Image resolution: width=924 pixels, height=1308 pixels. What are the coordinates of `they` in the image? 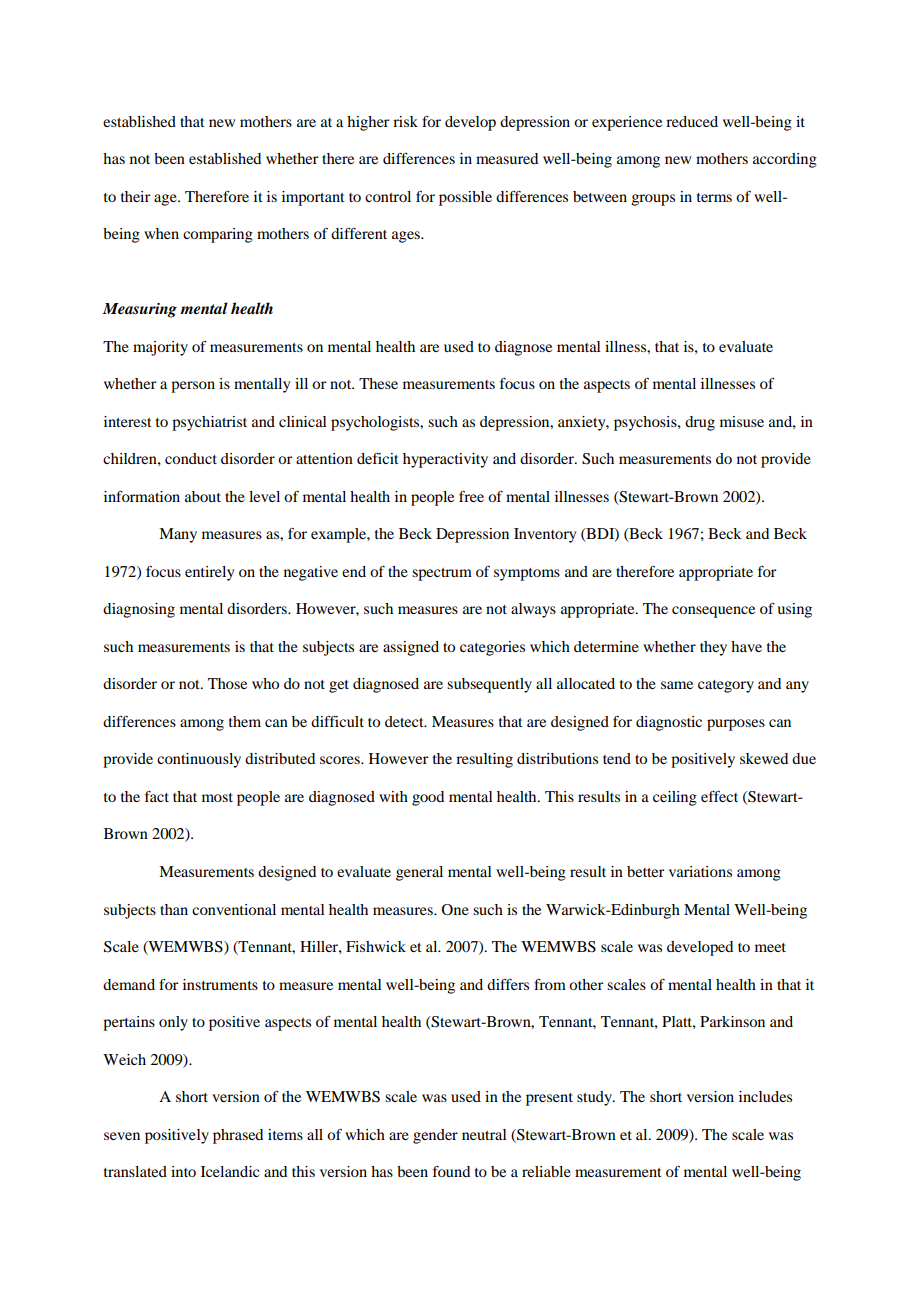 It's located at (713, 648).
